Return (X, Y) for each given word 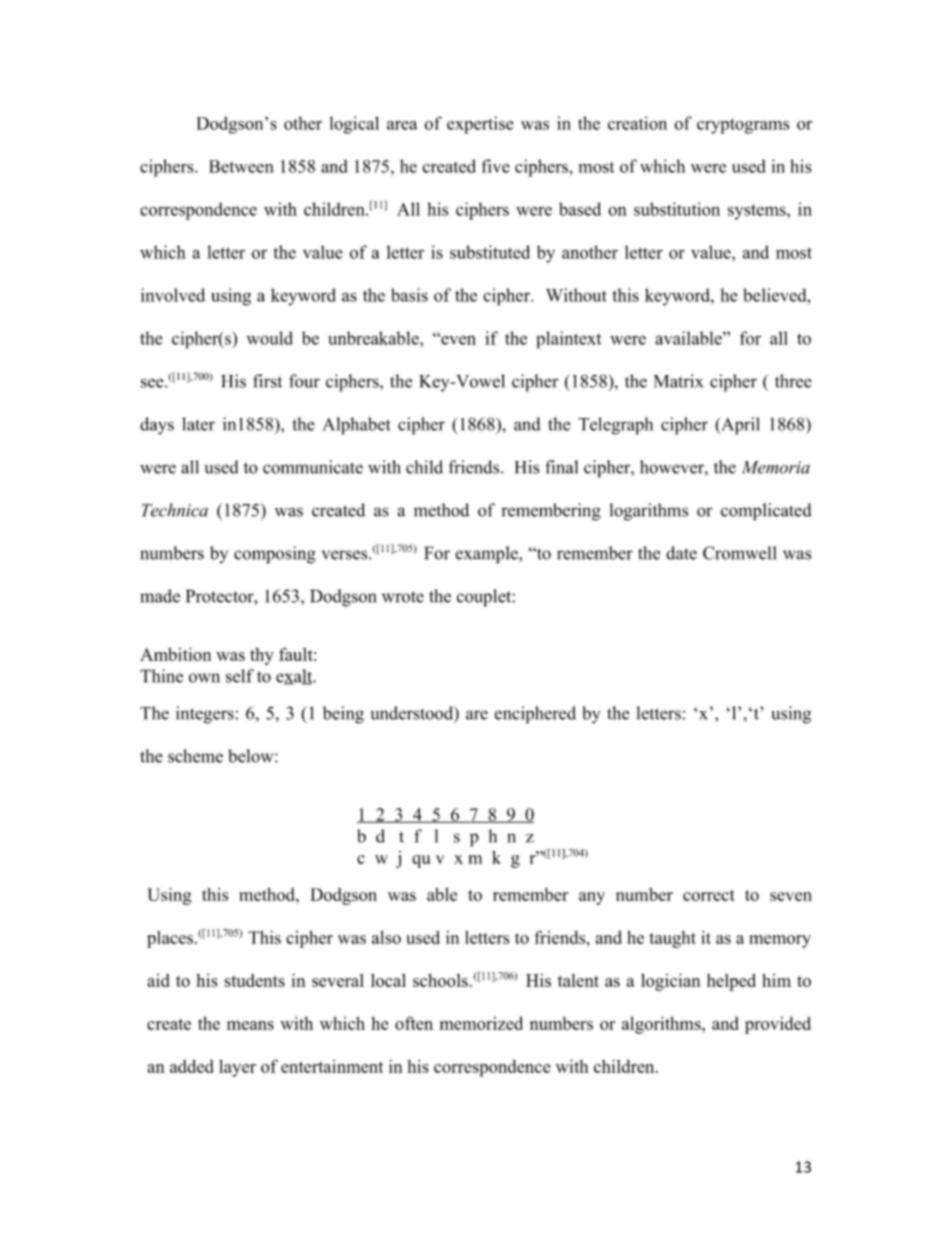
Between (241, 166)
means (250, 1025)
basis (409, 295)
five (495, 166)
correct (709, 895)
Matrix (678, 381)
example (487, 555)
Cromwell (739, 553)
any (592, 898)
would (269, 338)
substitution (677, 209)
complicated (766, 512)
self (240, 676)
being (343, 715)
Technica (175, 510)
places (170, 939)
